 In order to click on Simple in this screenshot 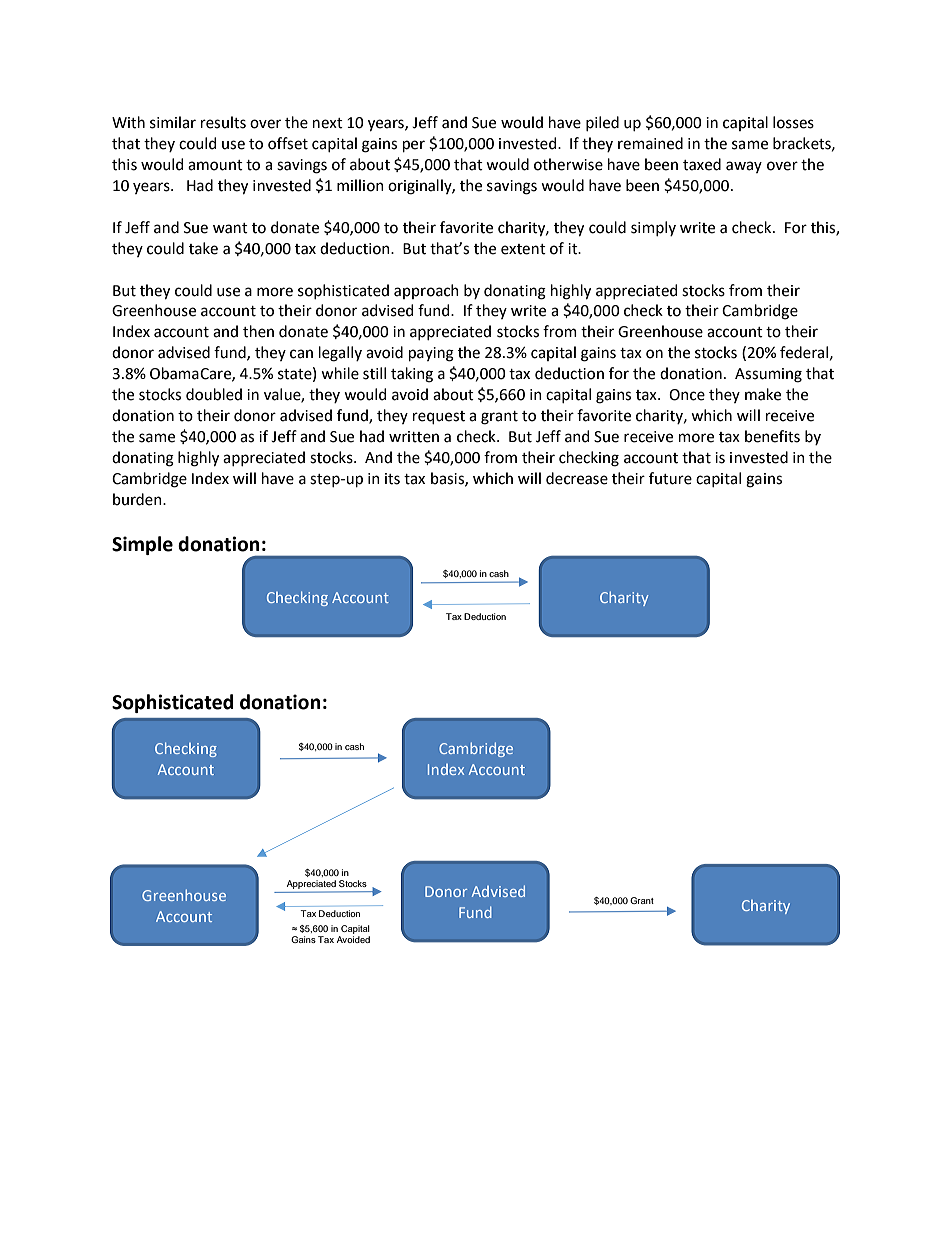, I will do `click(142, 545)`.
